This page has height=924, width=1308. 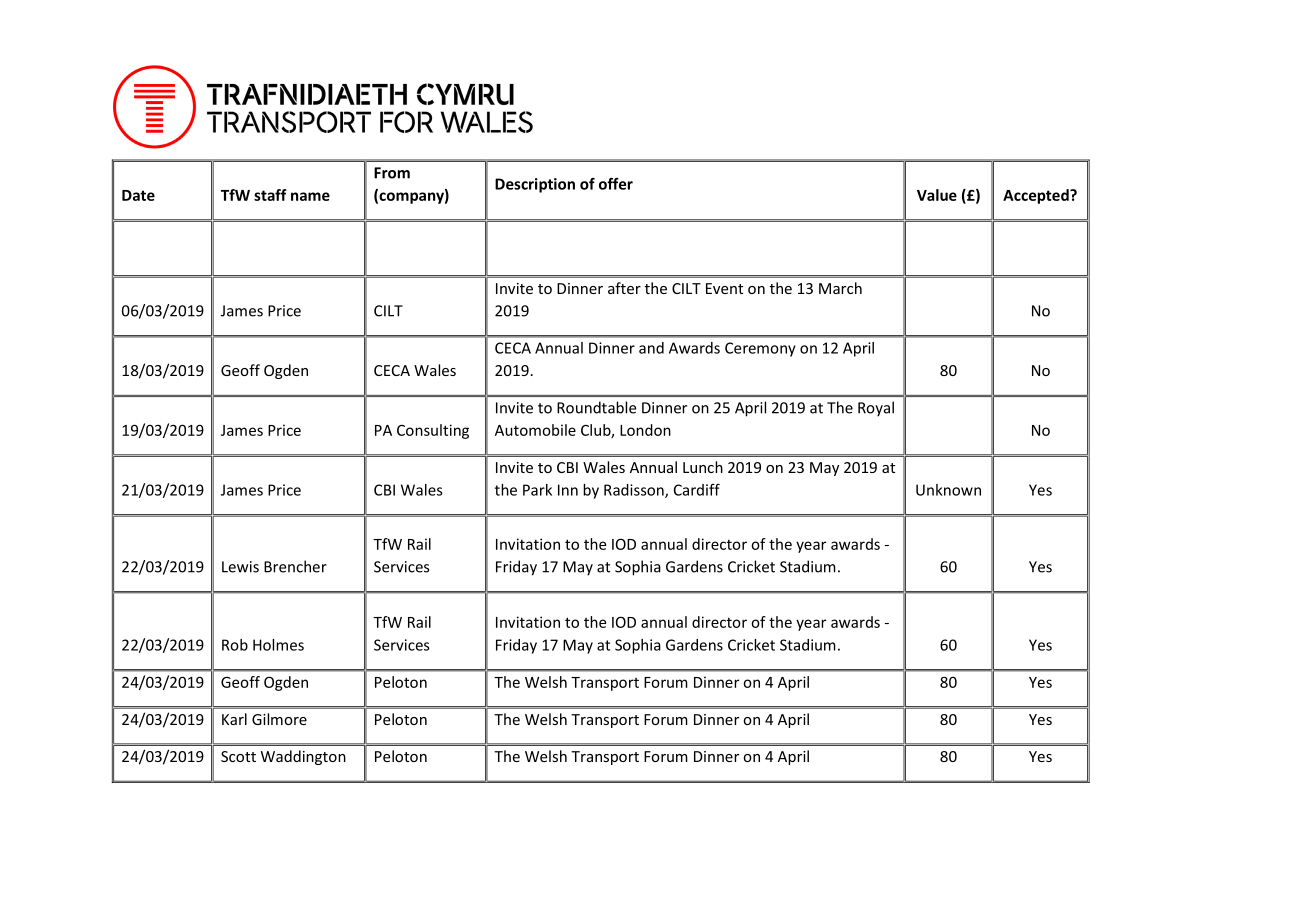 I want to click on Unknown, so click(x=948, y=490).
